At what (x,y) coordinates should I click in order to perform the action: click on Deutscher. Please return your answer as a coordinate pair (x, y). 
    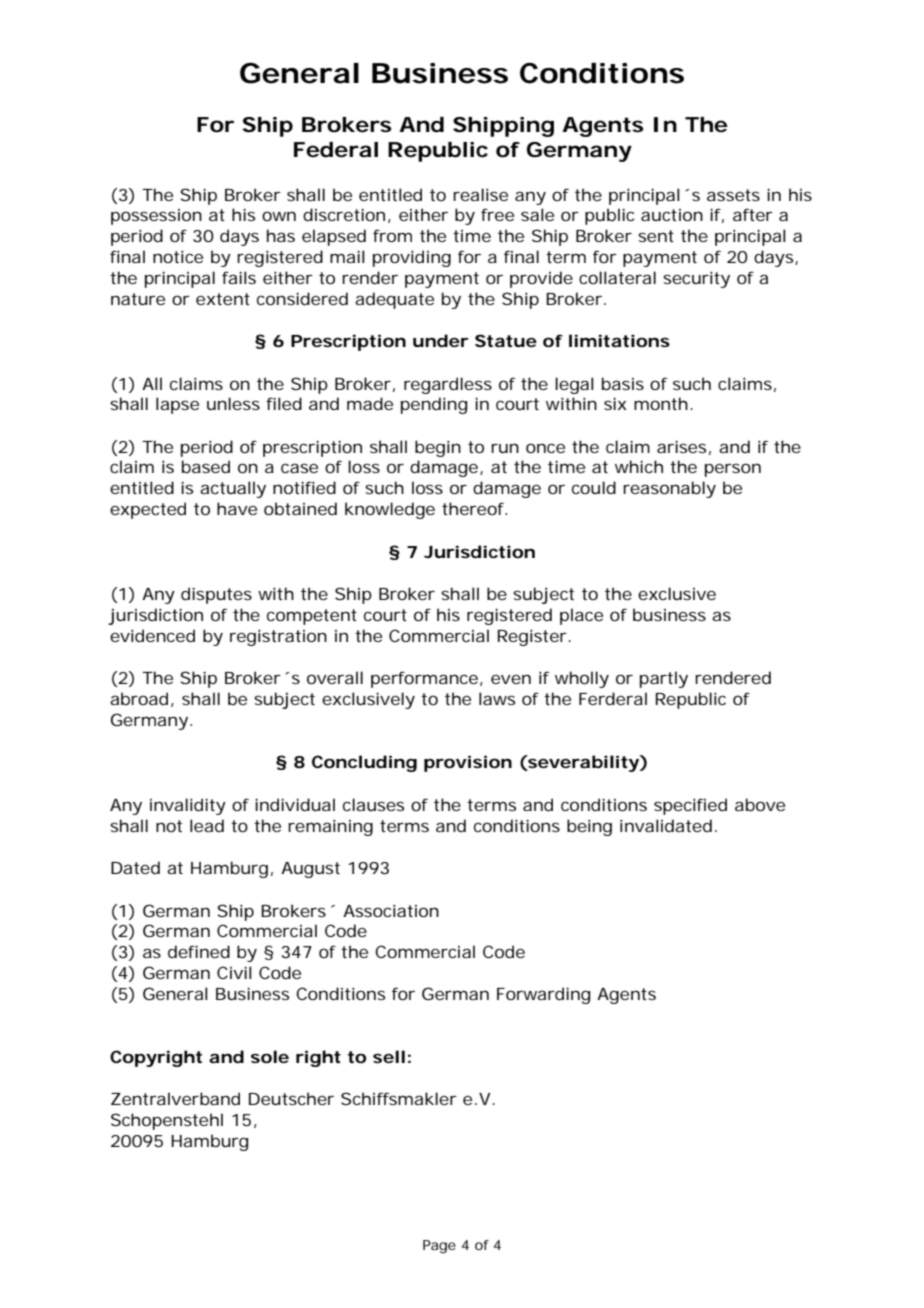
    Looking at the image, I should click on (291, 1098).
